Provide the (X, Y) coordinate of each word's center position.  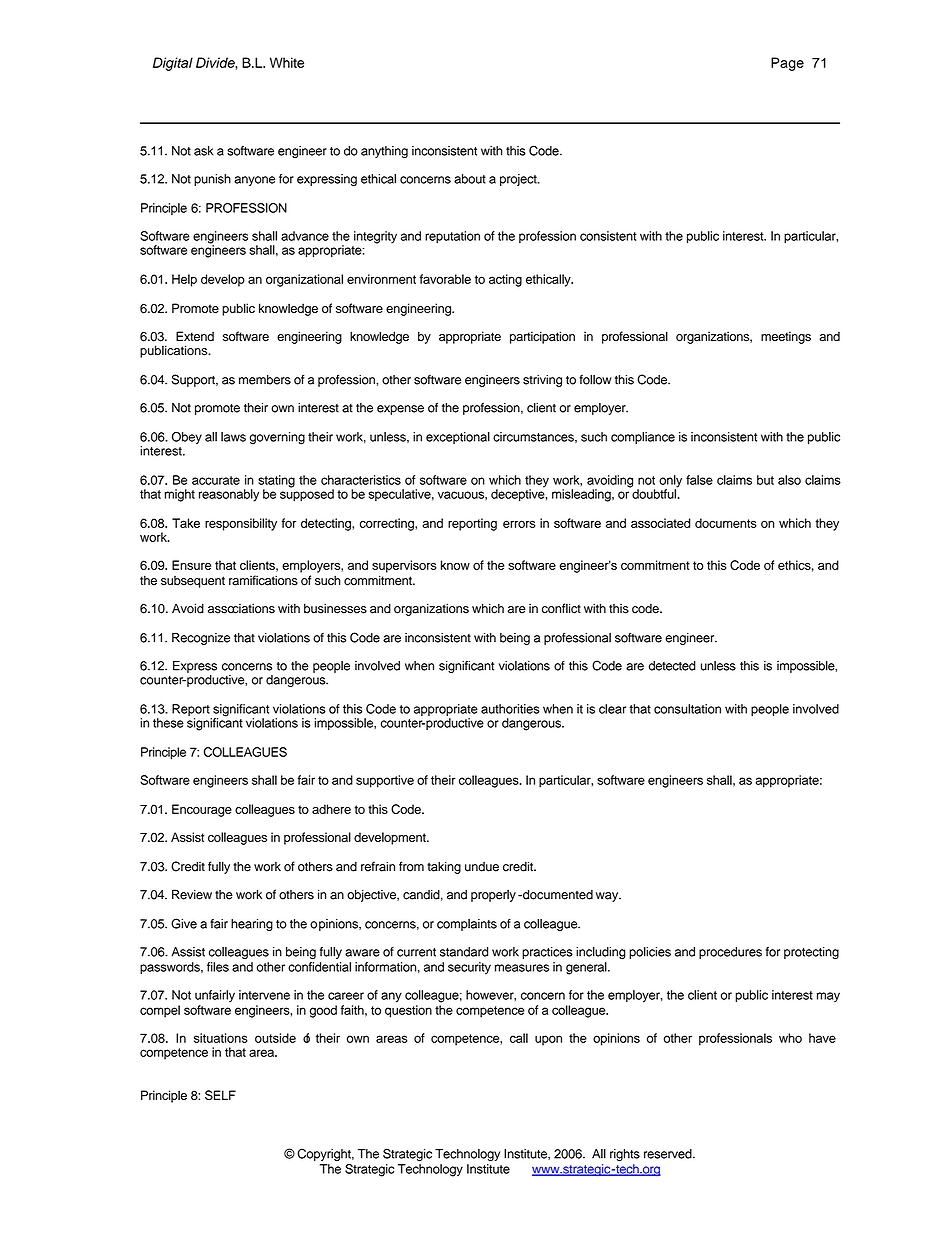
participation (542, 337)
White (287, 62)
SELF (220, 1095)
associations (241, 608)
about (470, 179)
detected (672, 666)
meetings (786, 337)
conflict (561, 608)
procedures (730, 953)
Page (787, 64)
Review (192, 894)
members (265, 380)
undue (482, 867)
